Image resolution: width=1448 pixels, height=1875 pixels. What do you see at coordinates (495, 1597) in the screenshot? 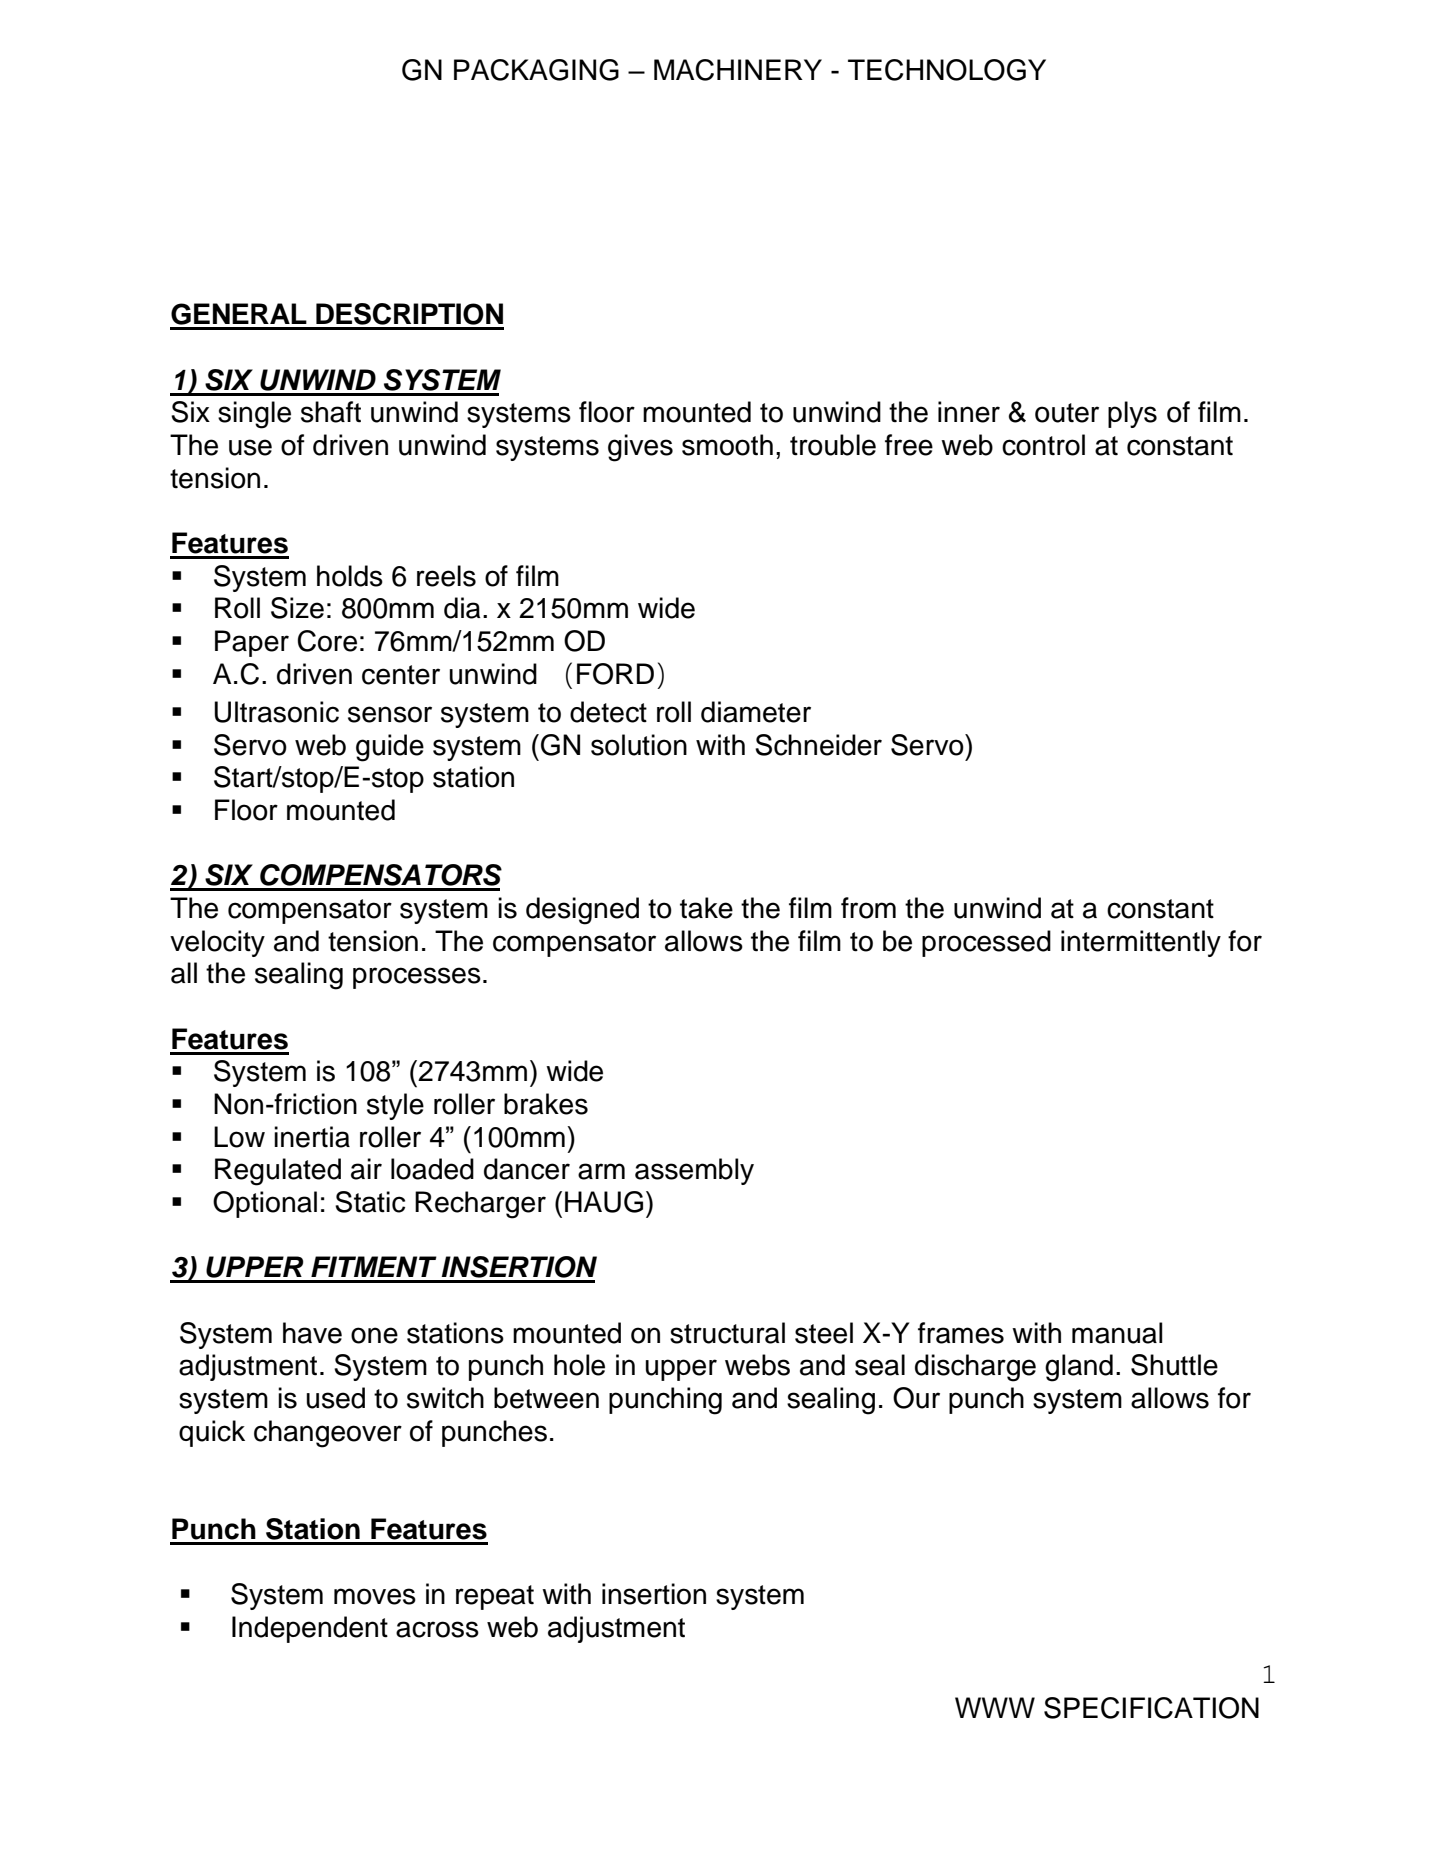
I see `repeat` at bounding box center [495, 1597].
